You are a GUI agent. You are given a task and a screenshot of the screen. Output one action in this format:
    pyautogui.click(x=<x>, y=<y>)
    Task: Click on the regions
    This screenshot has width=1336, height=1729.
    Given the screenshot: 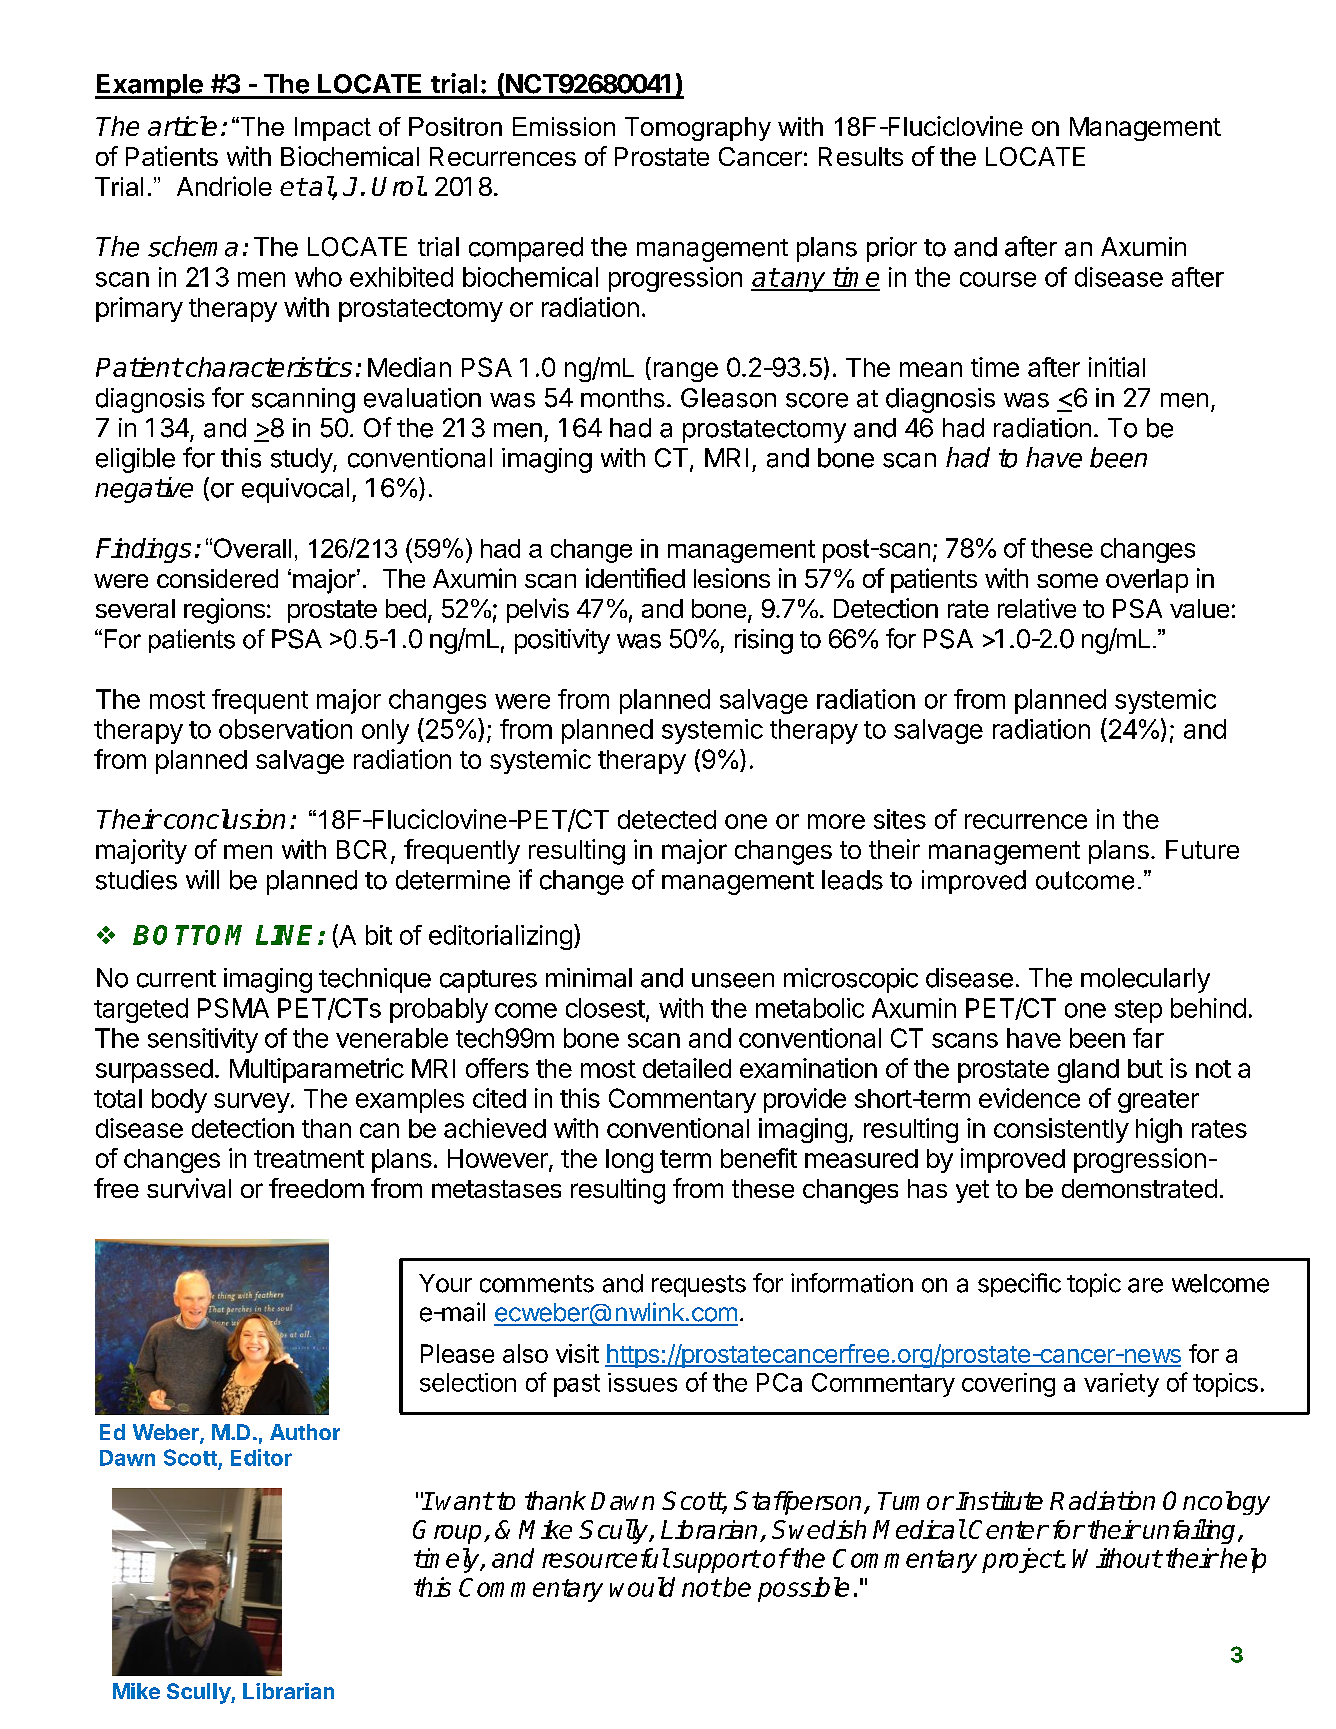 What is the action you would take?
    pyautogui.click(x=224, y=611)
